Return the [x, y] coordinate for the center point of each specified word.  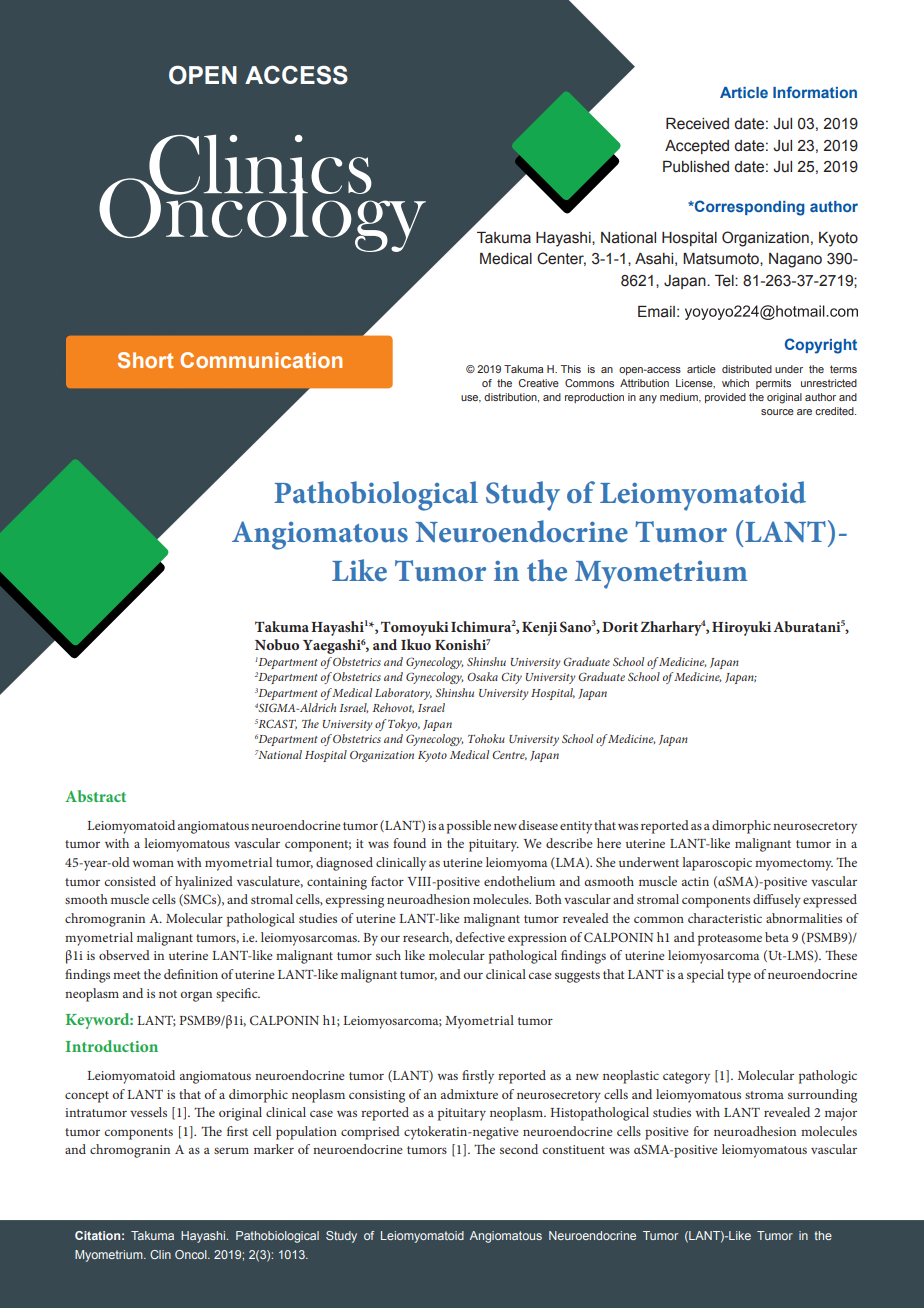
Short [145, 360]
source [777, 412]
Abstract [95, 796]
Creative [539, 383]
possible [469, 827]
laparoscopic [717, 864]
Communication [261, 360]
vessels [148, 1112]
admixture [469, 1094]
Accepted [697, 147]
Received [697, 124]
